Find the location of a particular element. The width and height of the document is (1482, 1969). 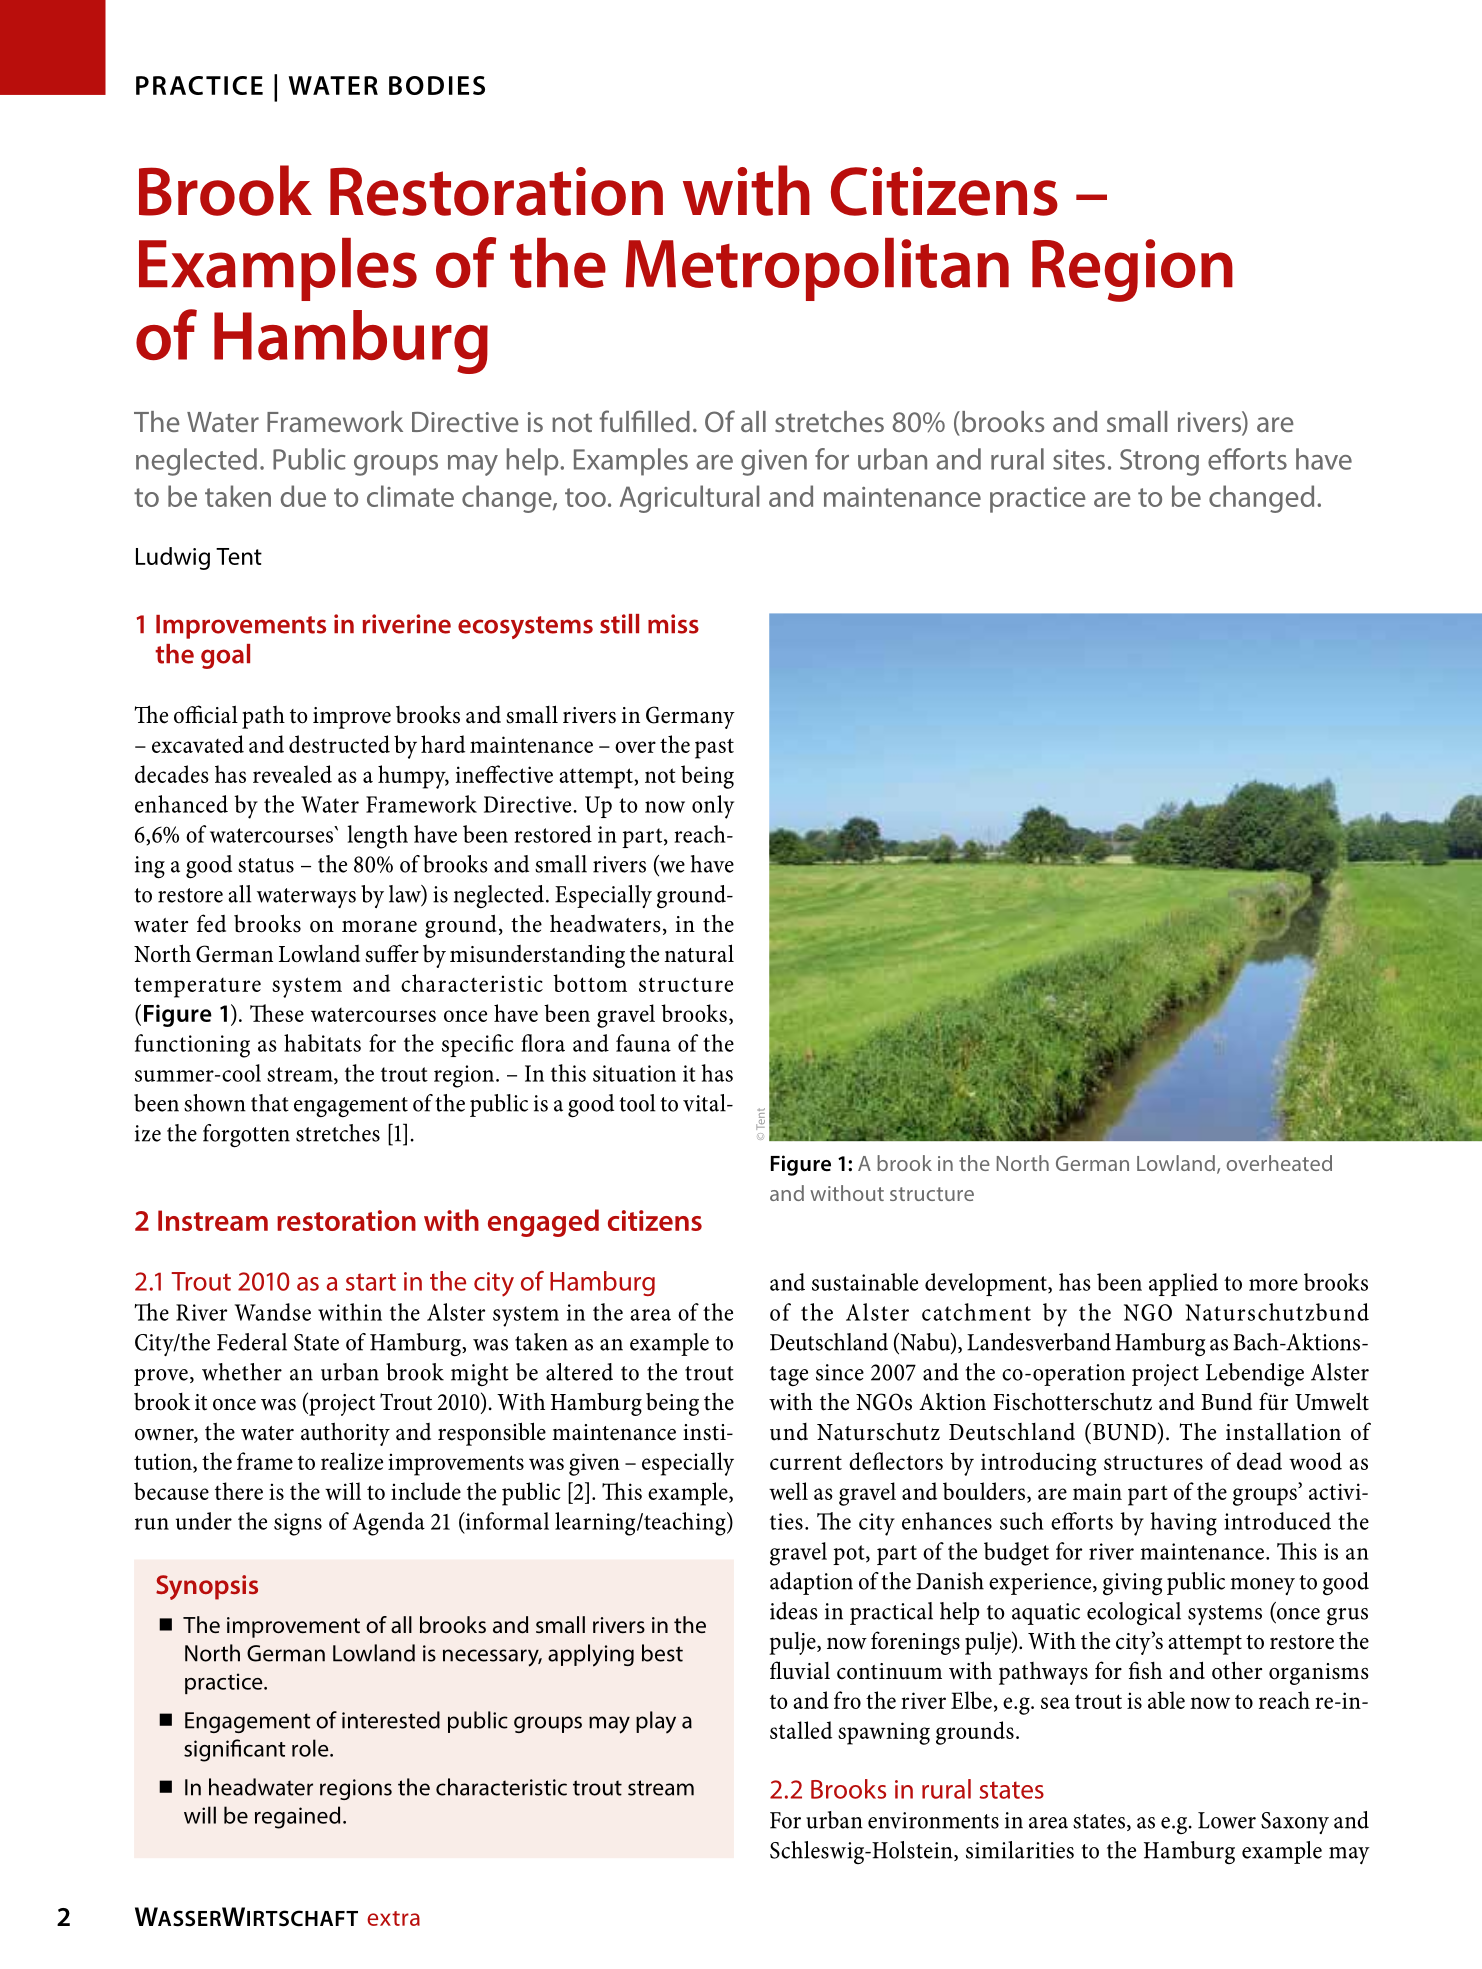

Strong is located at coordinates (1159, 462).
